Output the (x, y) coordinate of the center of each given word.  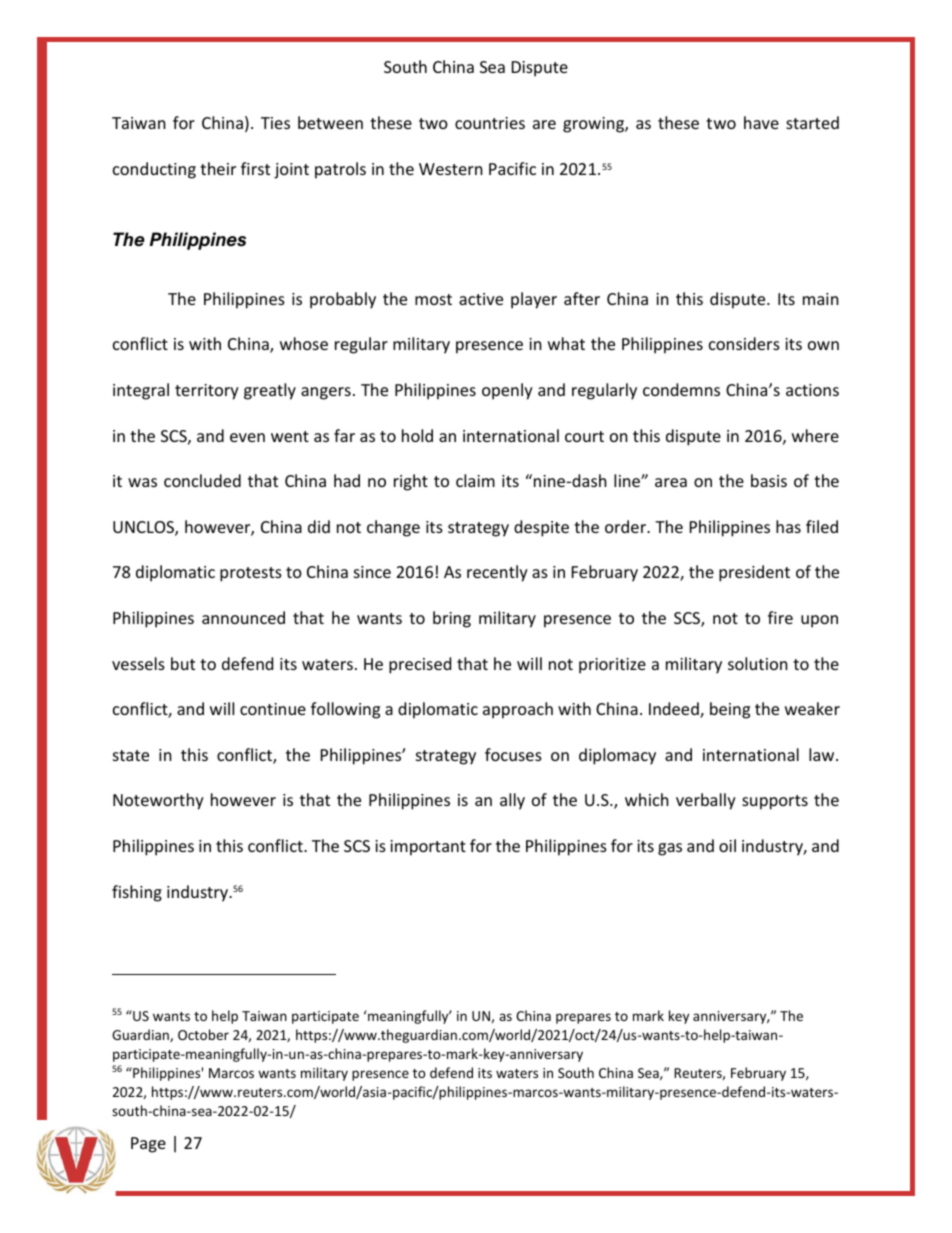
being (730, 710)
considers (744, 343)
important (428, 848)
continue (273, 709)
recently (497, 573)
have (761, 122)
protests (251, 574)
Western (451, 169)
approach (518, 710)
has (788, 526)
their (218, 168)
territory (207, 392)
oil (727, 845)
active (481, 299)
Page (148, 1145)
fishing (137, 893)
